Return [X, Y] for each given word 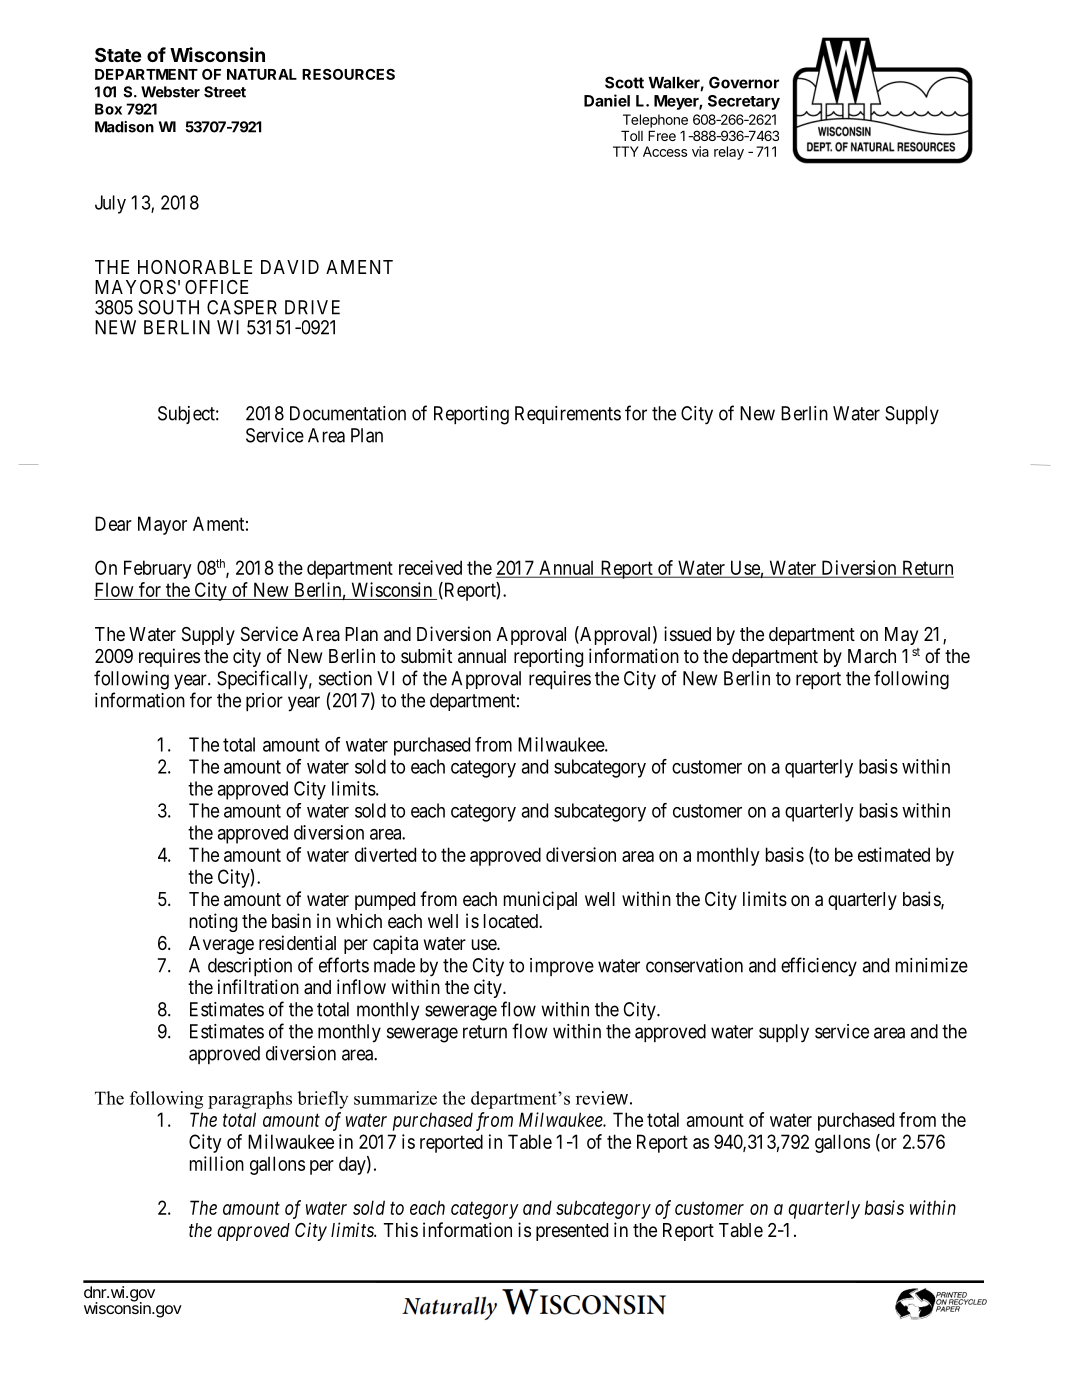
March [872, 656]
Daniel [607, 100]
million [217, 1163]
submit [426, 655]
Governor [744, 82]
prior [264, 702]
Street [225, 92]
